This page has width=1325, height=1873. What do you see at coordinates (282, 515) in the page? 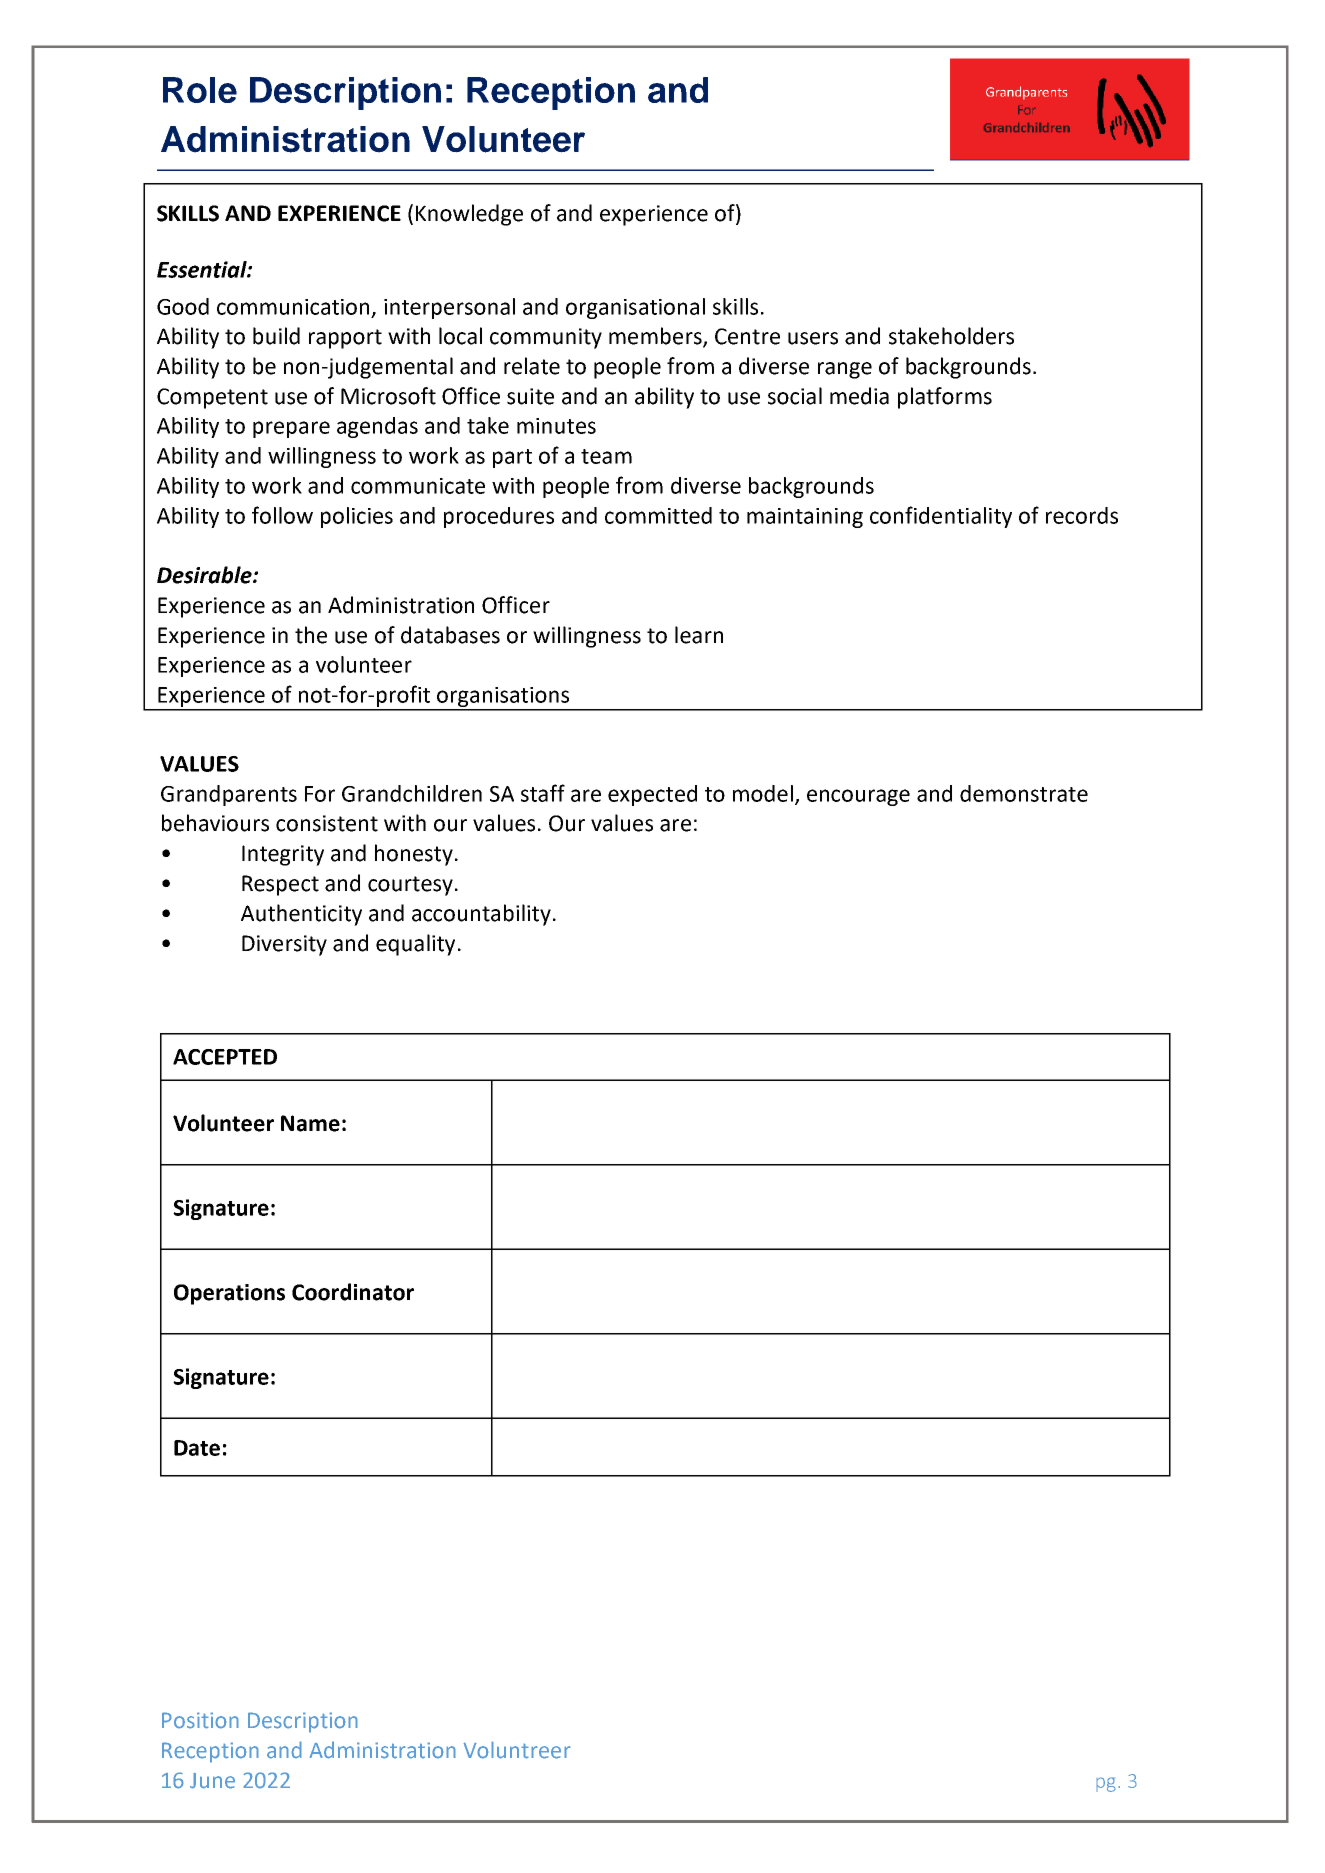
I see `follow` at bounding box center [282, 515].
